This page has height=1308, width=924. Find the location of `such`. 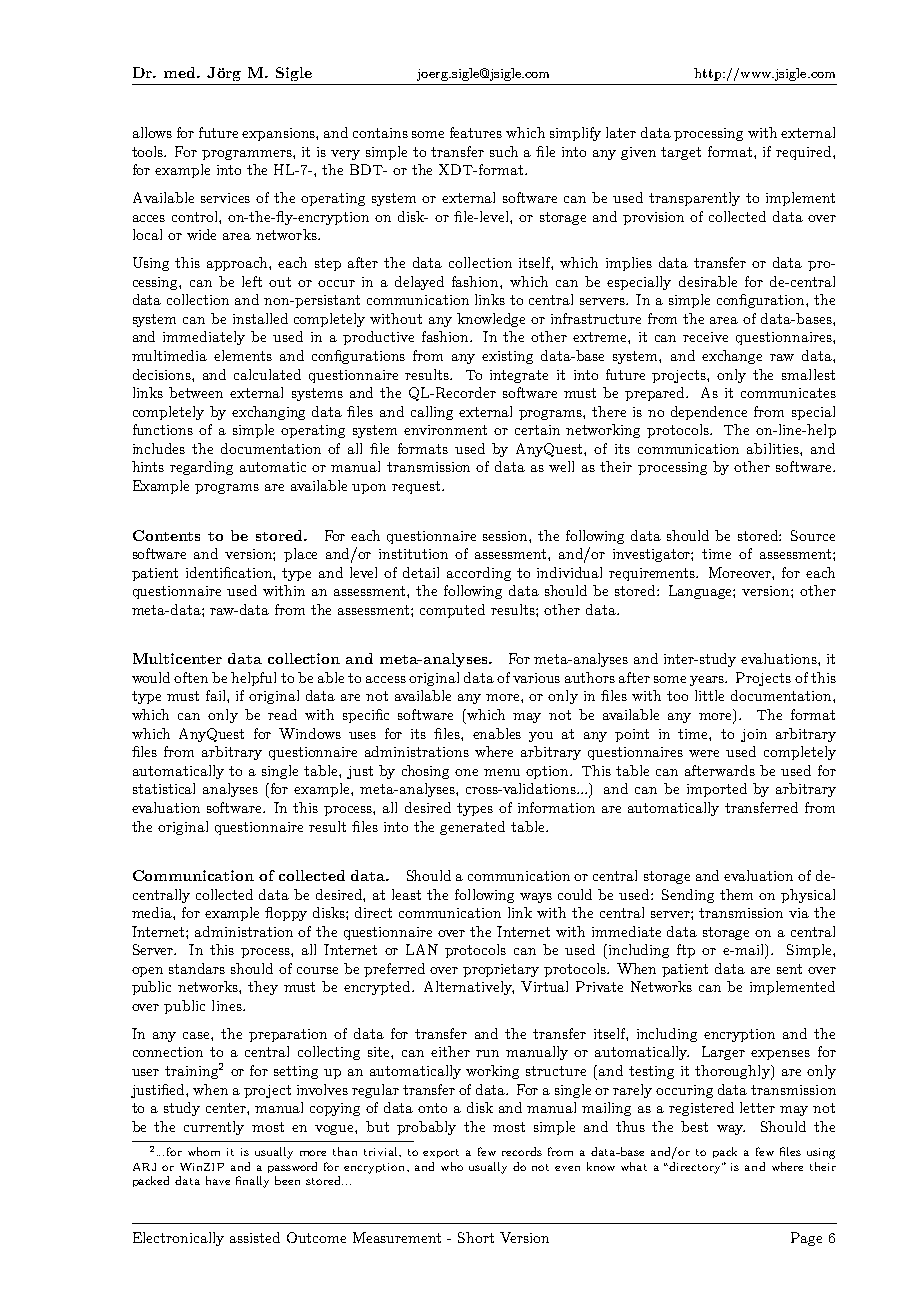

such is located at coordinates (504, 151).
